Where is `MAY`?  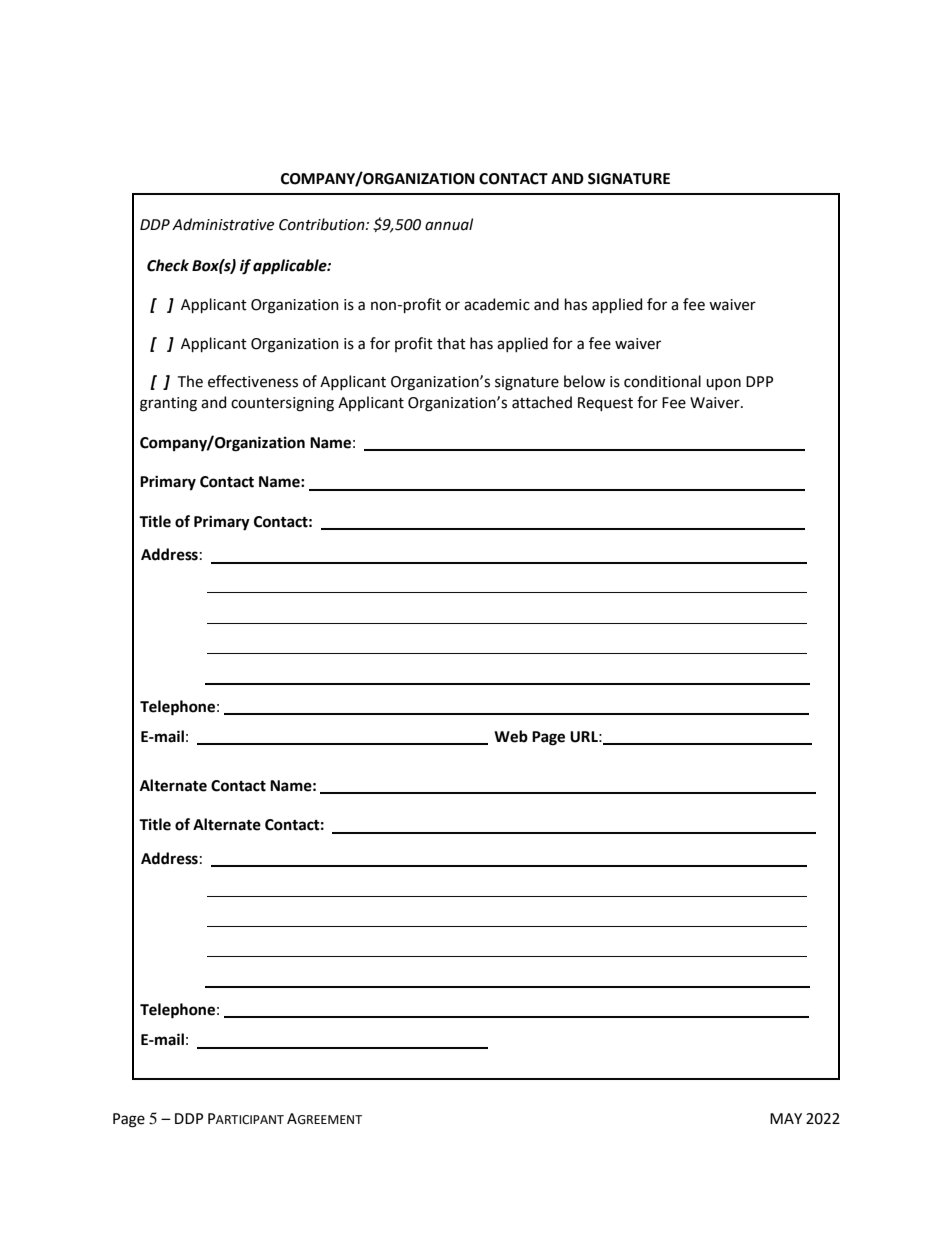
MAY is located at coordinates (786, 1118).
